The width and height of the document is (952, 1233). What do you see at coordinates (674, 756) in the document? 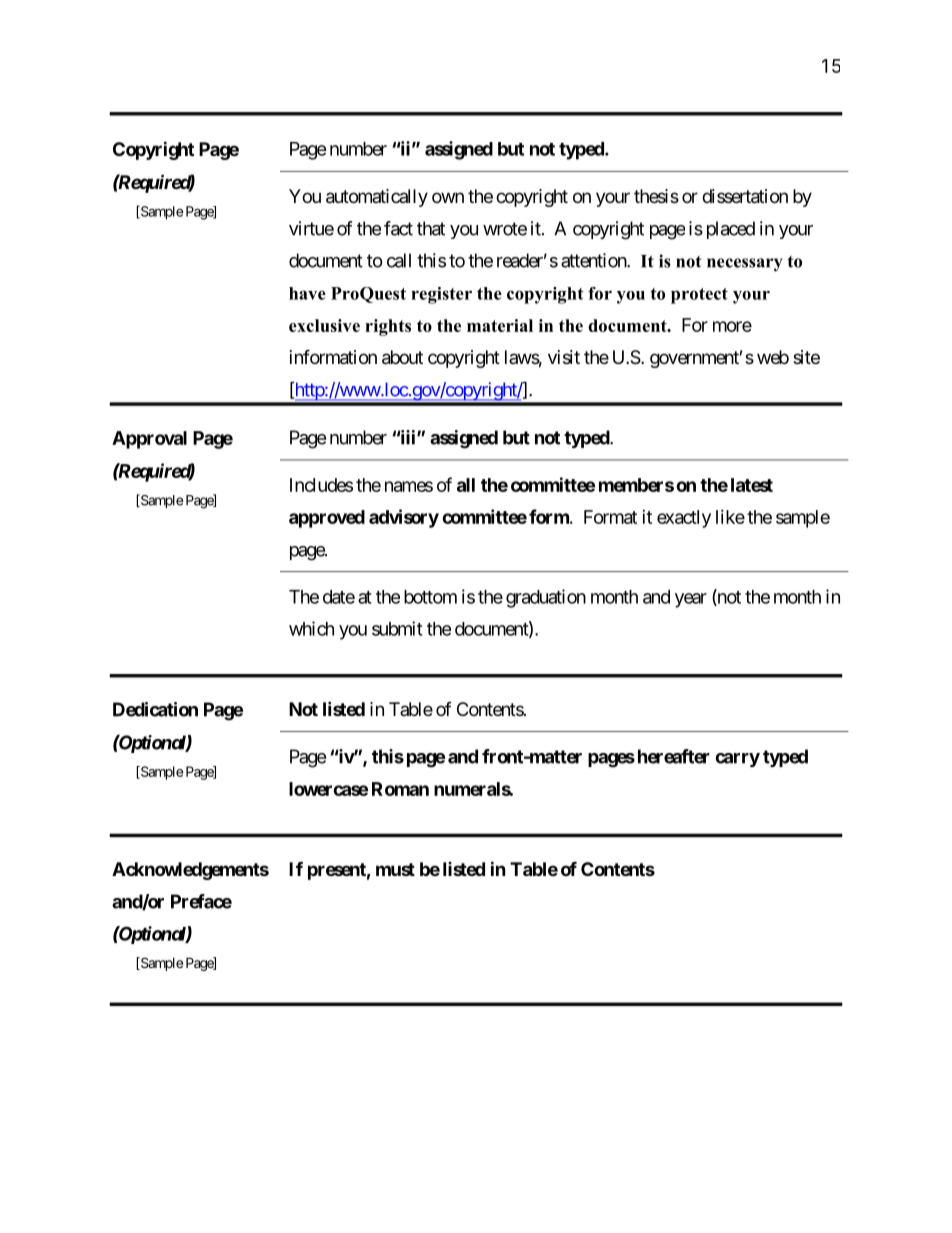
I see `hereafter` at bounding box center [674, 756].
